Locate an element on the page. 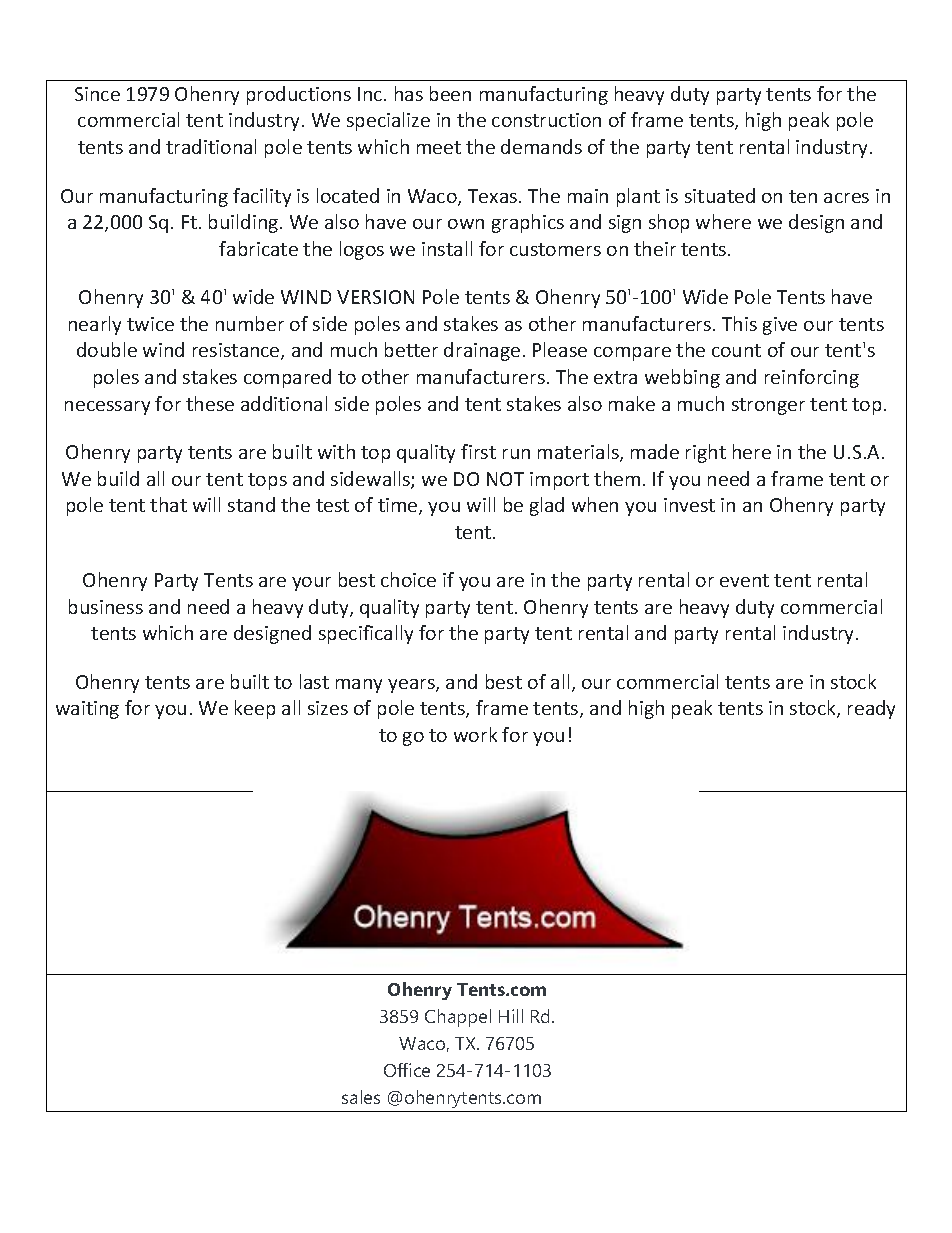  meet is located at coordinates (439, 147).
